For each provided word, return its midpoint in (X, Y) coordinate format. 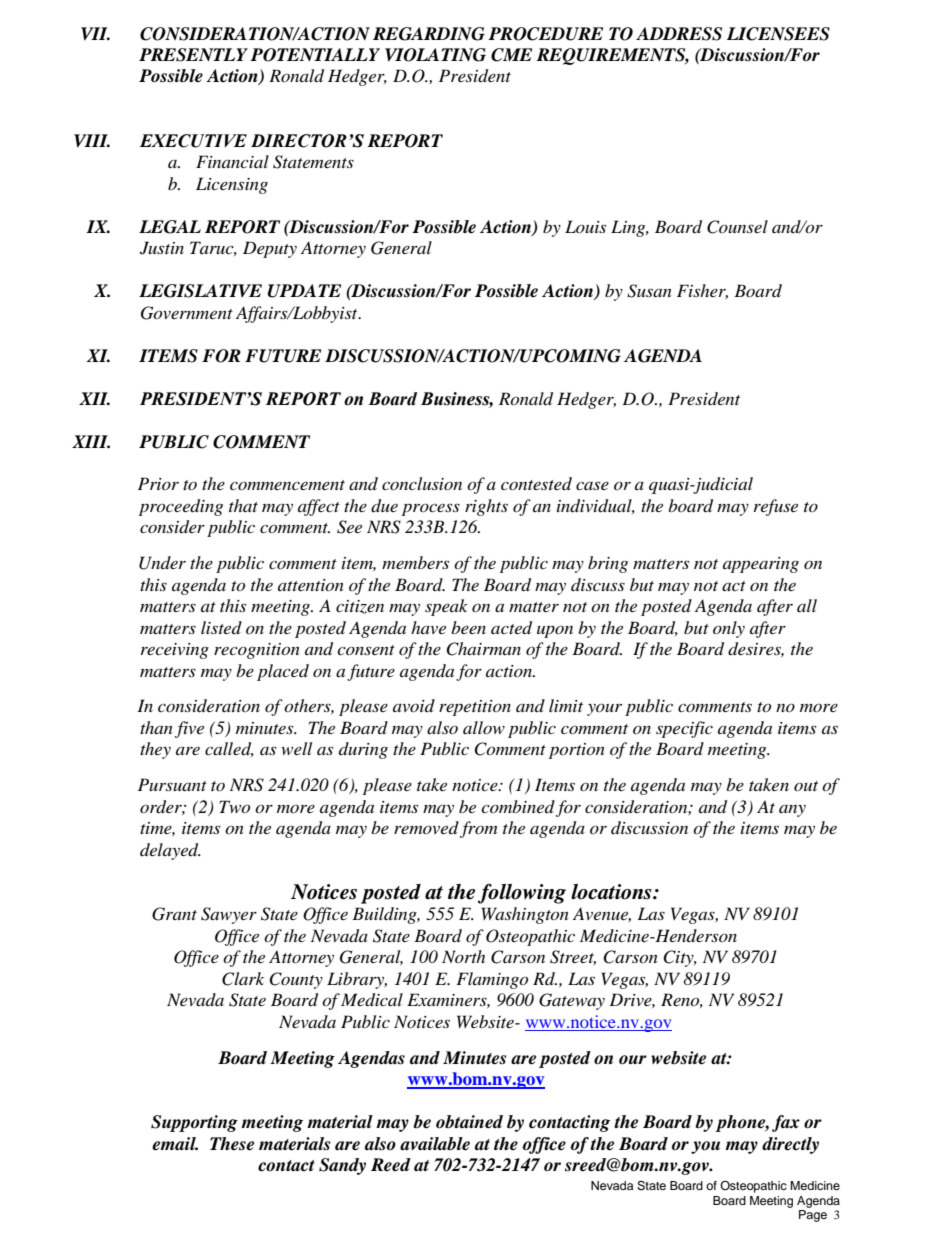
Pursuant (172, 784)
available (435, 1144)
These (232, 1144)
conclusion (422, 483)
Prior (158, 483)
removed (426, 827)
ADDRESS (679, 34)
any (792, 811)
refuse (776, 507)
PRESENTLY (193, 55)
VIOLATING (435, 55)
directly (790, 1145)
